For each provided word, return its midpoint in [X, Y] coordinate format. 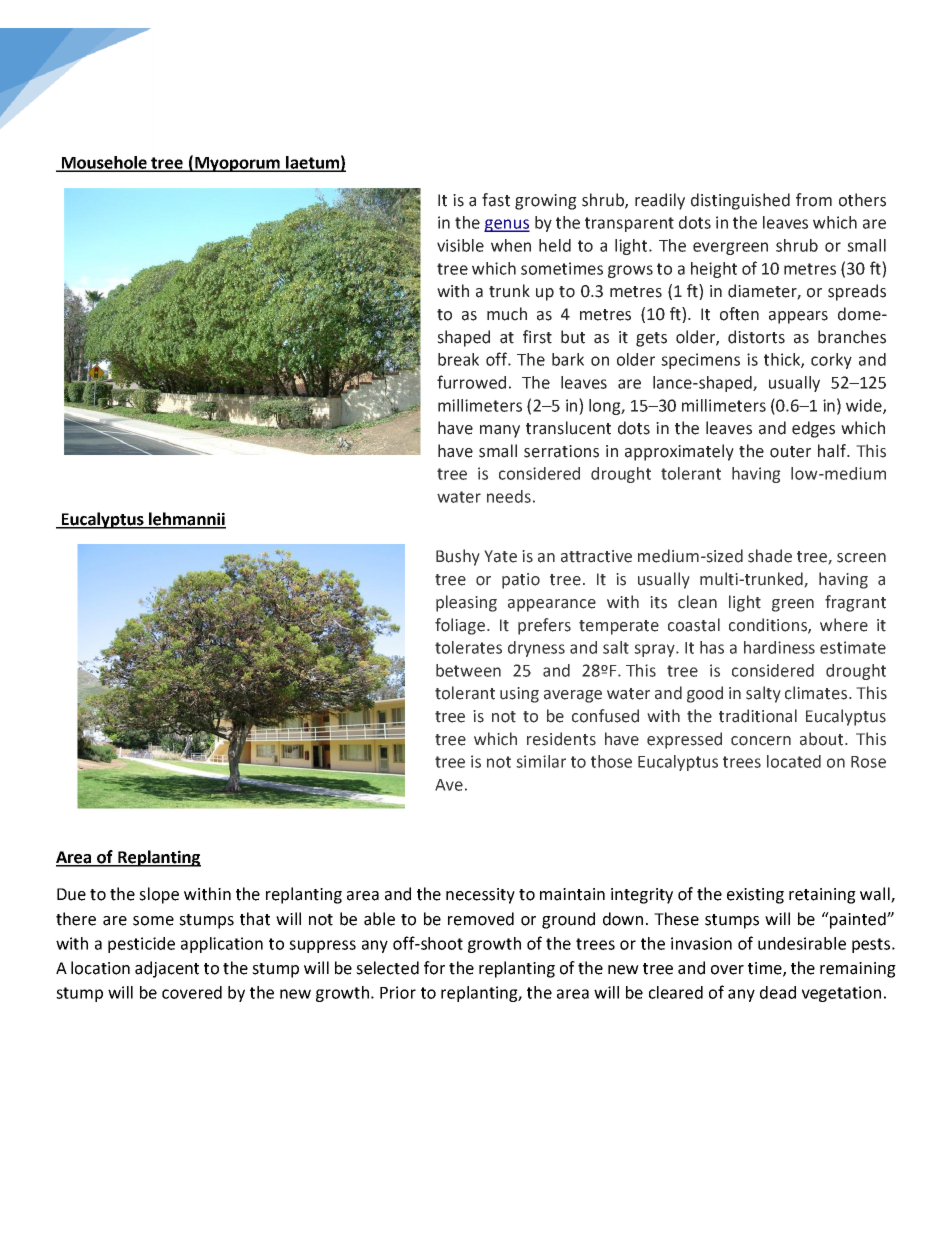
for [434, 968]
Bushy [458, 557]
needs [509, 496]
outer [790, 452]
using [519, 695]
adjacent [167, 969]
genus [507, 225]
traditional [758, 716]
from [814, 200]
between [468, 670]
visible [460, 245]
